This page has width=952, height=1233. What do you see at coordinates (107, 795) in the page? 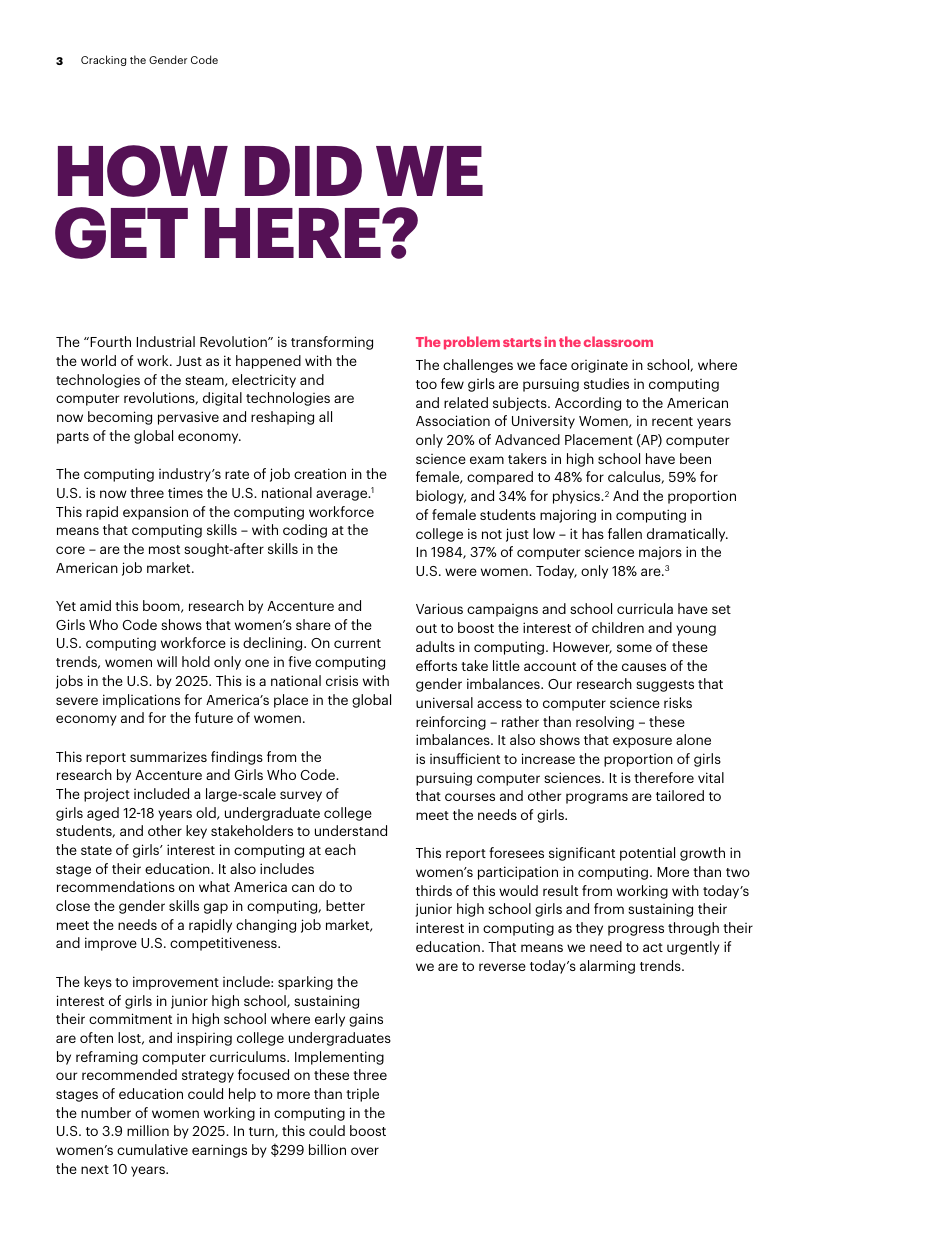
I see `project` at bounding box center [107, 795].
